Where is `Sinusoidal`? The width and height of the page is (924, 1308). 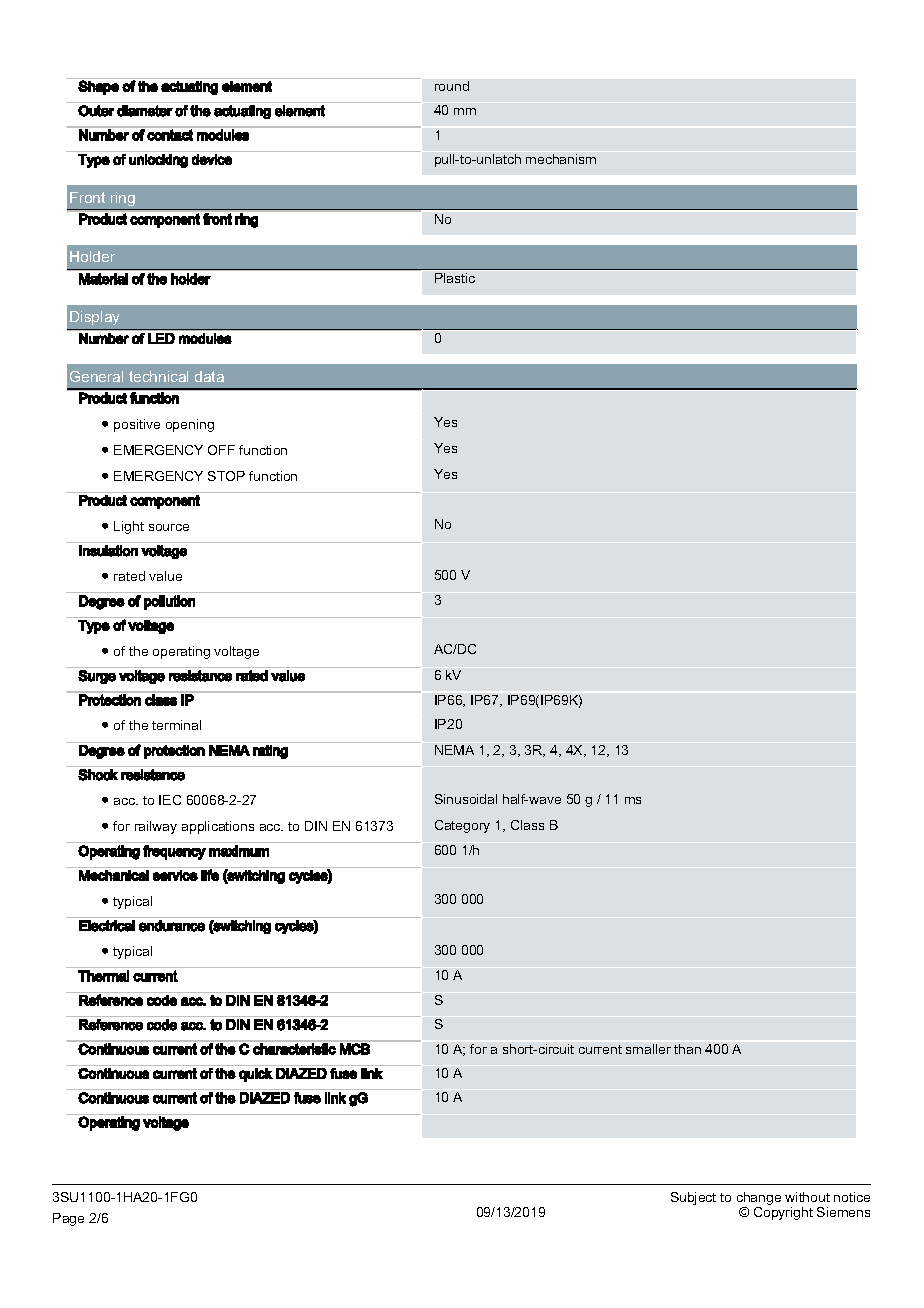
Sinusoidal is located at coordinates (466, 799).
